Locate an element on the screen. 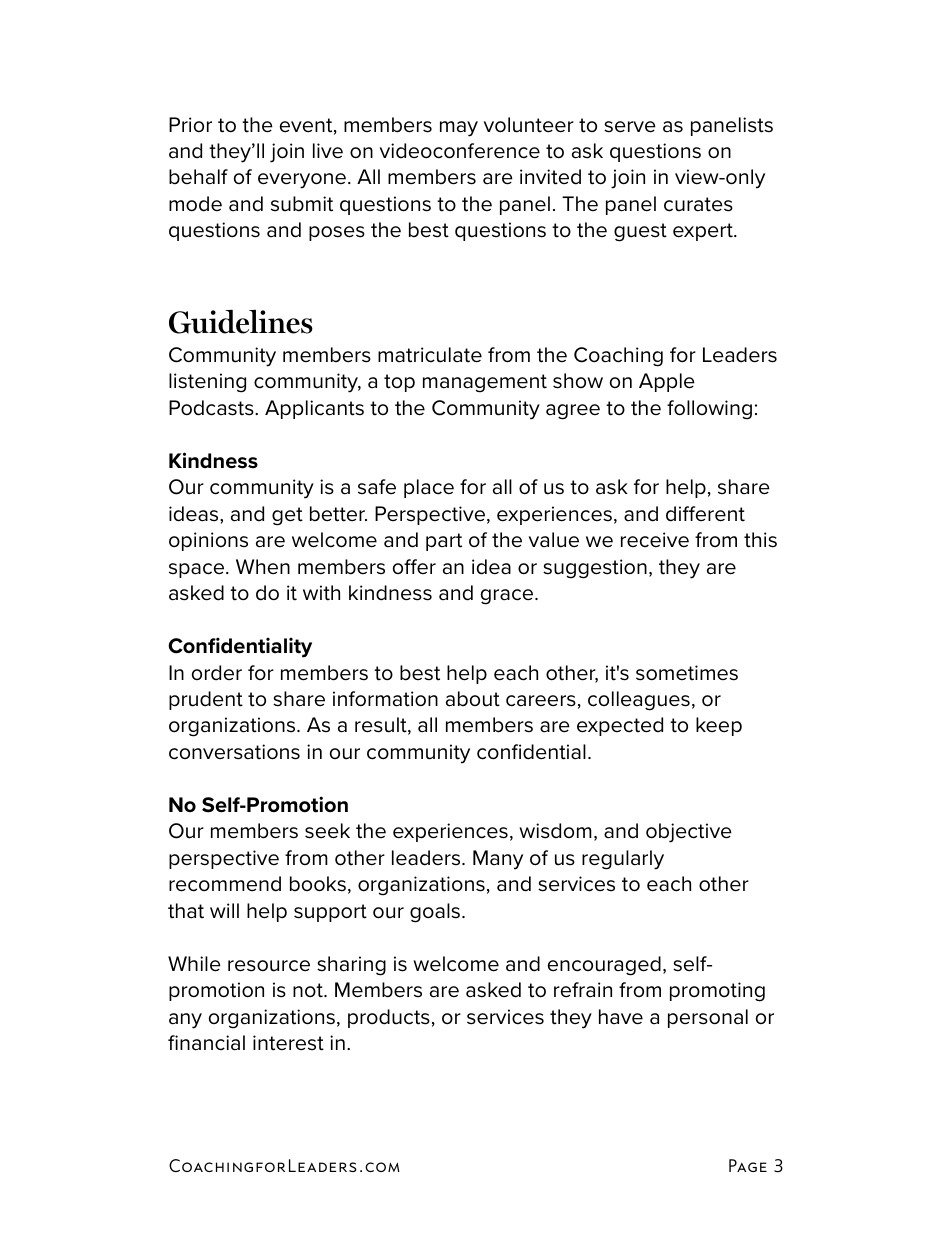 The image size is (952, 1233). goals is located at coordinates (435, 913).
